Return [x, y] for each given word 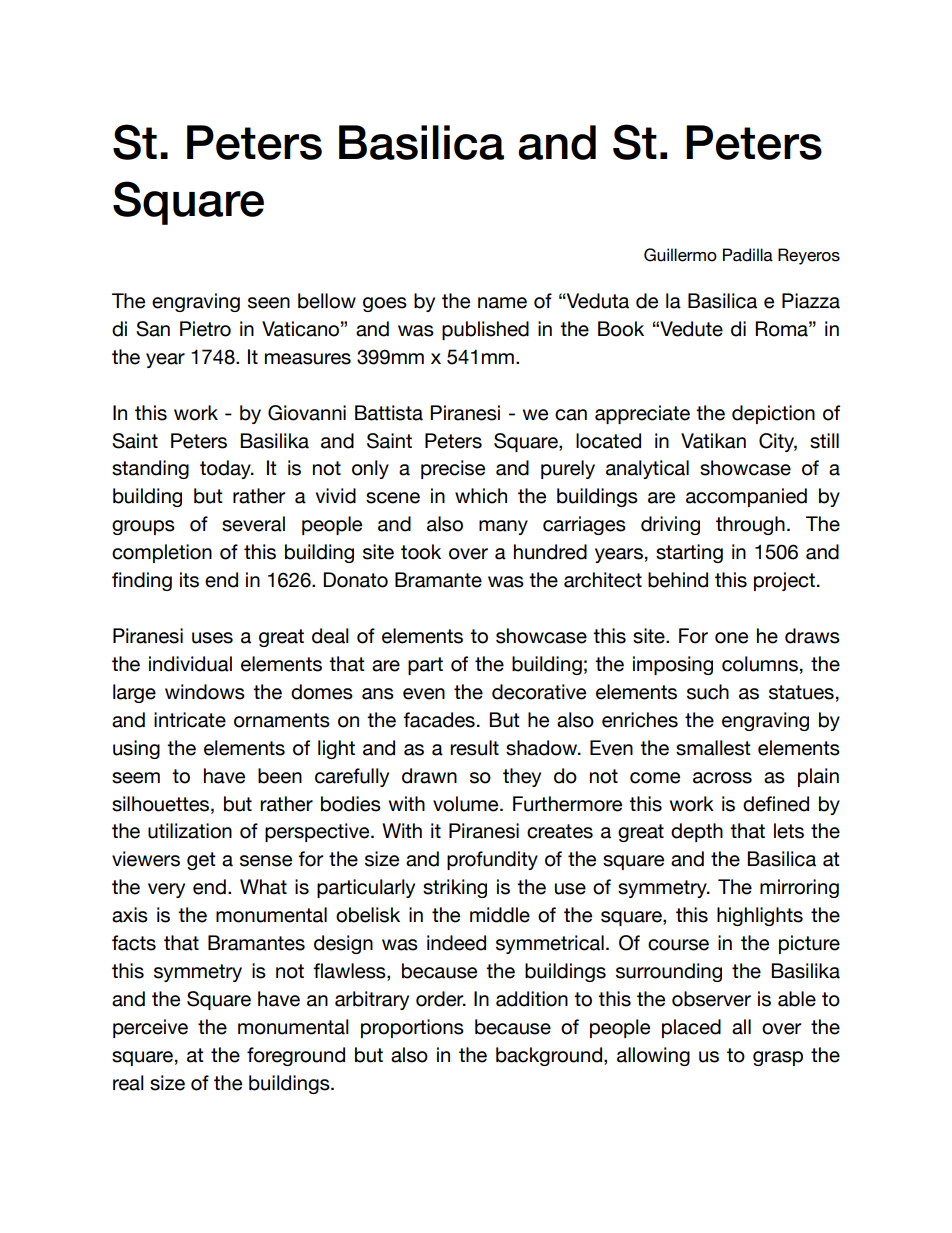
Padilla [748, 255]
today [226, 469]
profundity [492, 860]
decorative [539, 692]
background [549, 1056]
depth [697, 832]
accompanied [746, 497]
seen [269, 303]
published [485, 330]
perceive [150, 1028]
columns [760, 664]
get [201, 861]
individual [190, 664]
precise [453, 469]
